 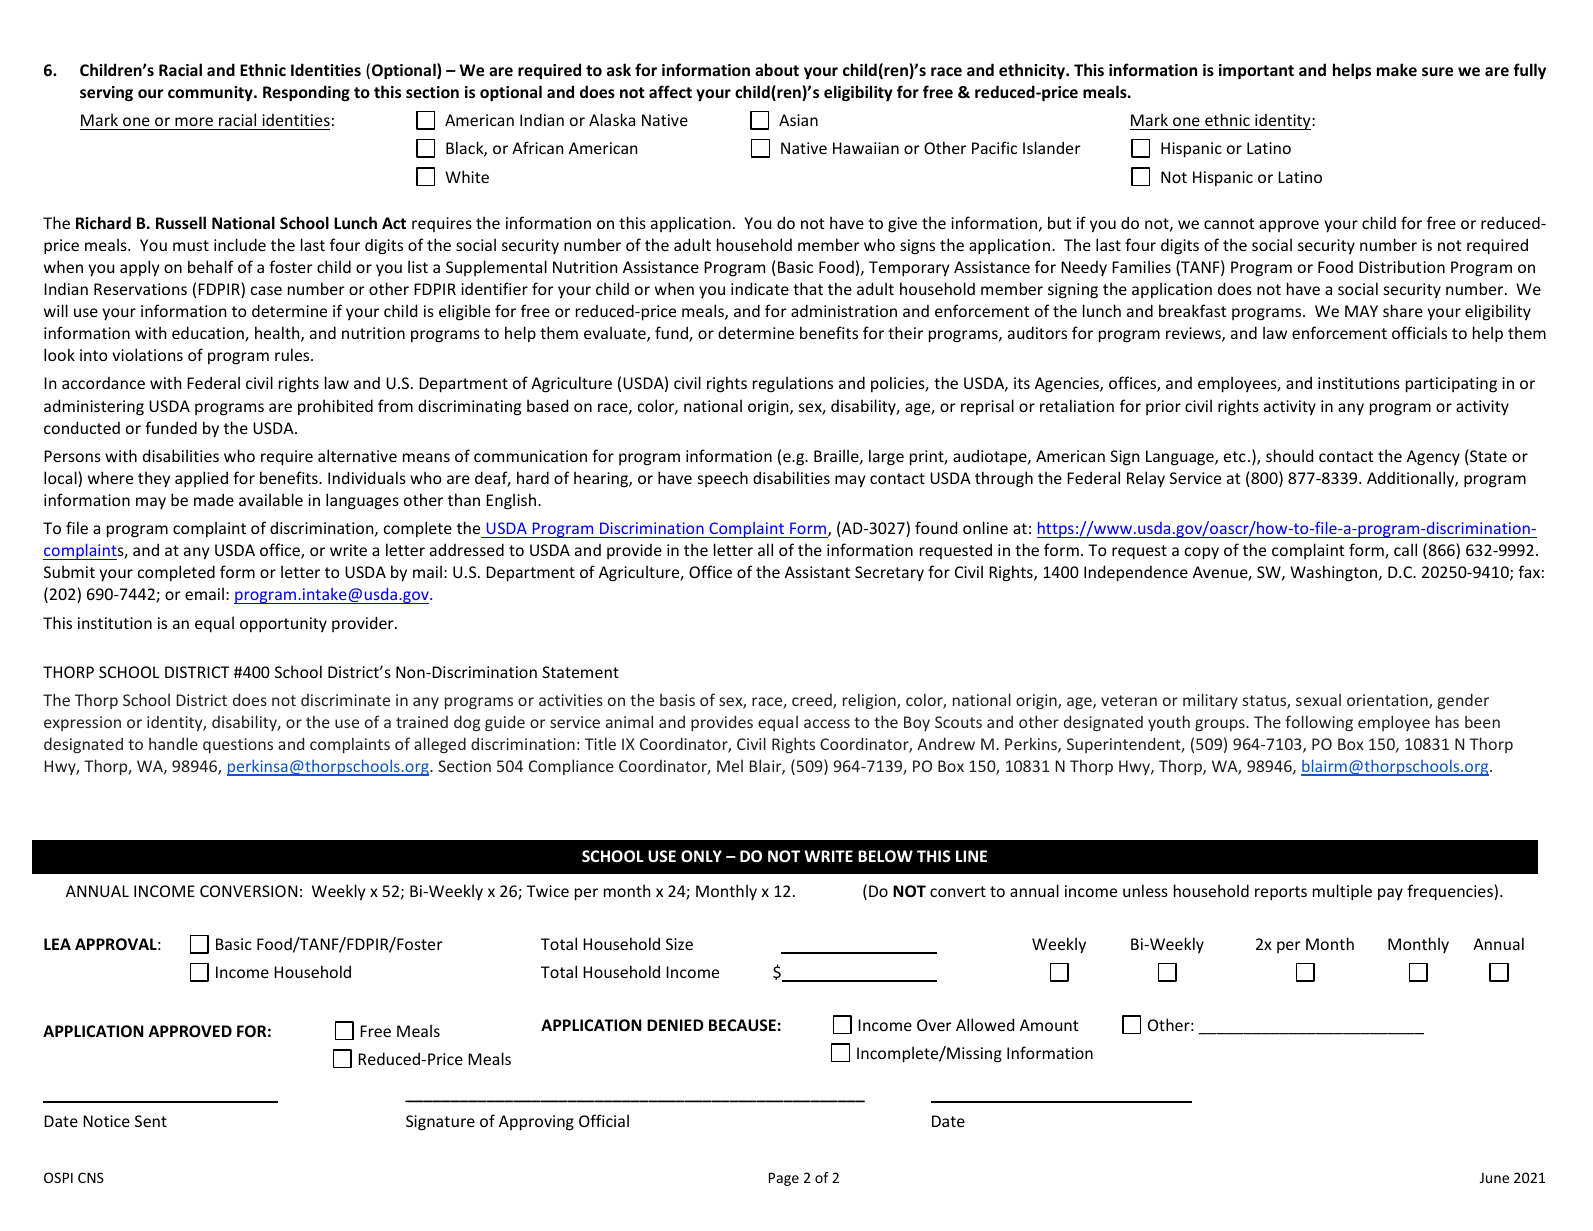 What do you see at coordinates (201, 479) in the screenshot?
I see `applied` at bounding box center [201, 479].
